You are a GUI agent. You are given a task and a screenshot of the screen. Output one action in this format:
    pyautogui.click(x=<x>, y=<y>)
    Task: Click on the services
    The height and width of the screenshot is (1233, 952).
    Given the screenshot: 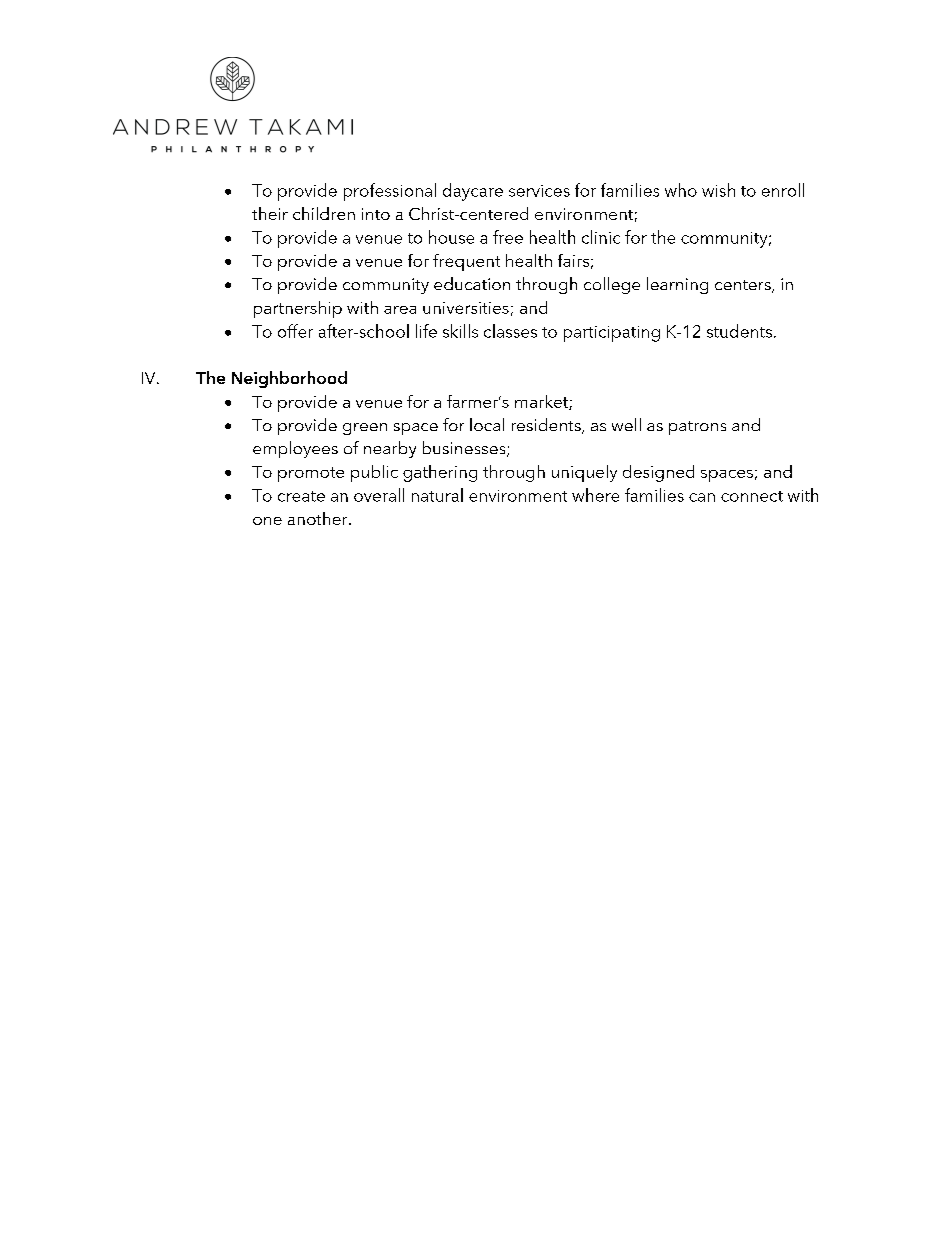 What is the action you would take?
    pyautogui.click(x=539, y=191)
